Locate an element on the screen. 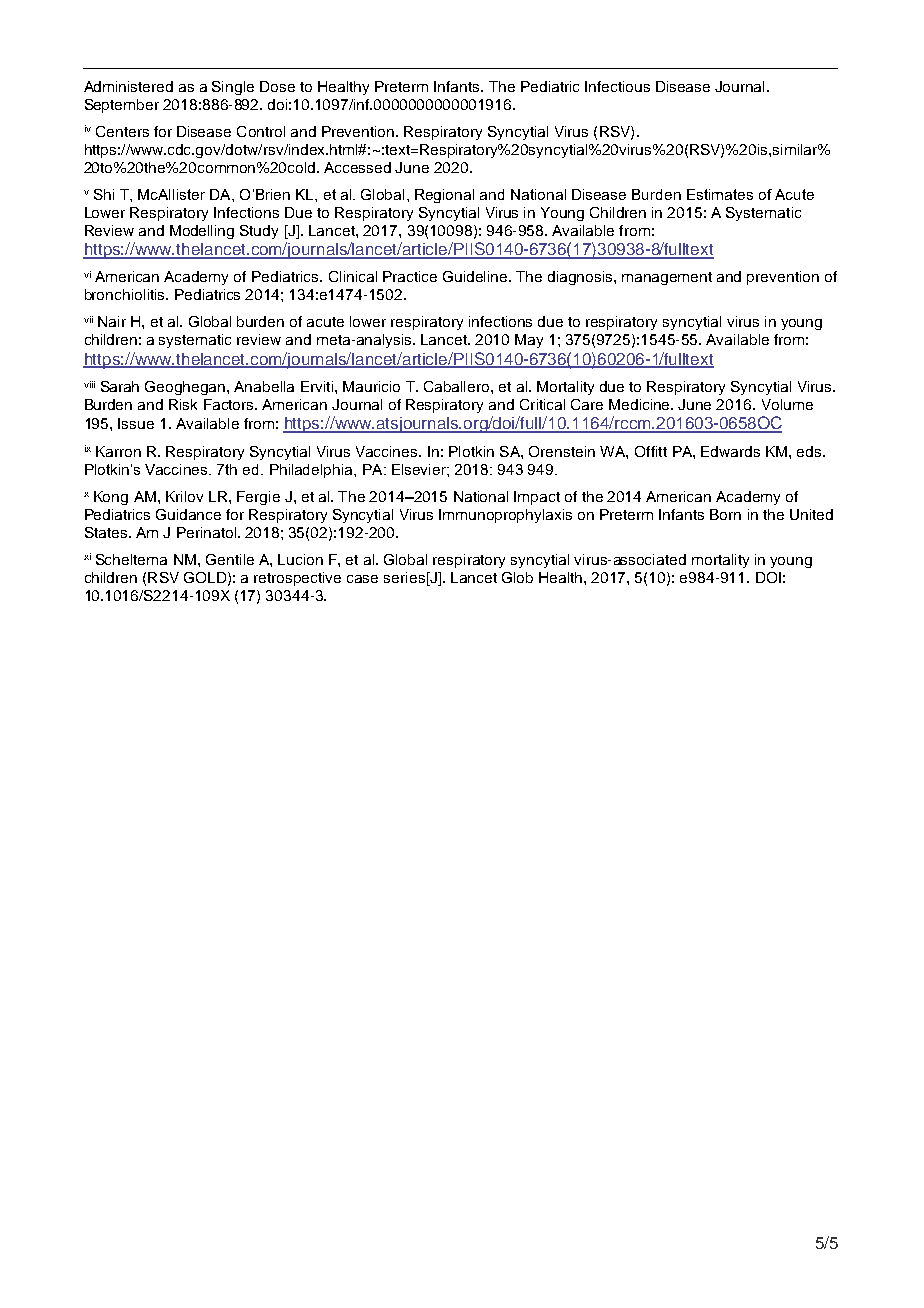  Orenstein is located at coordinates (562, 451).
